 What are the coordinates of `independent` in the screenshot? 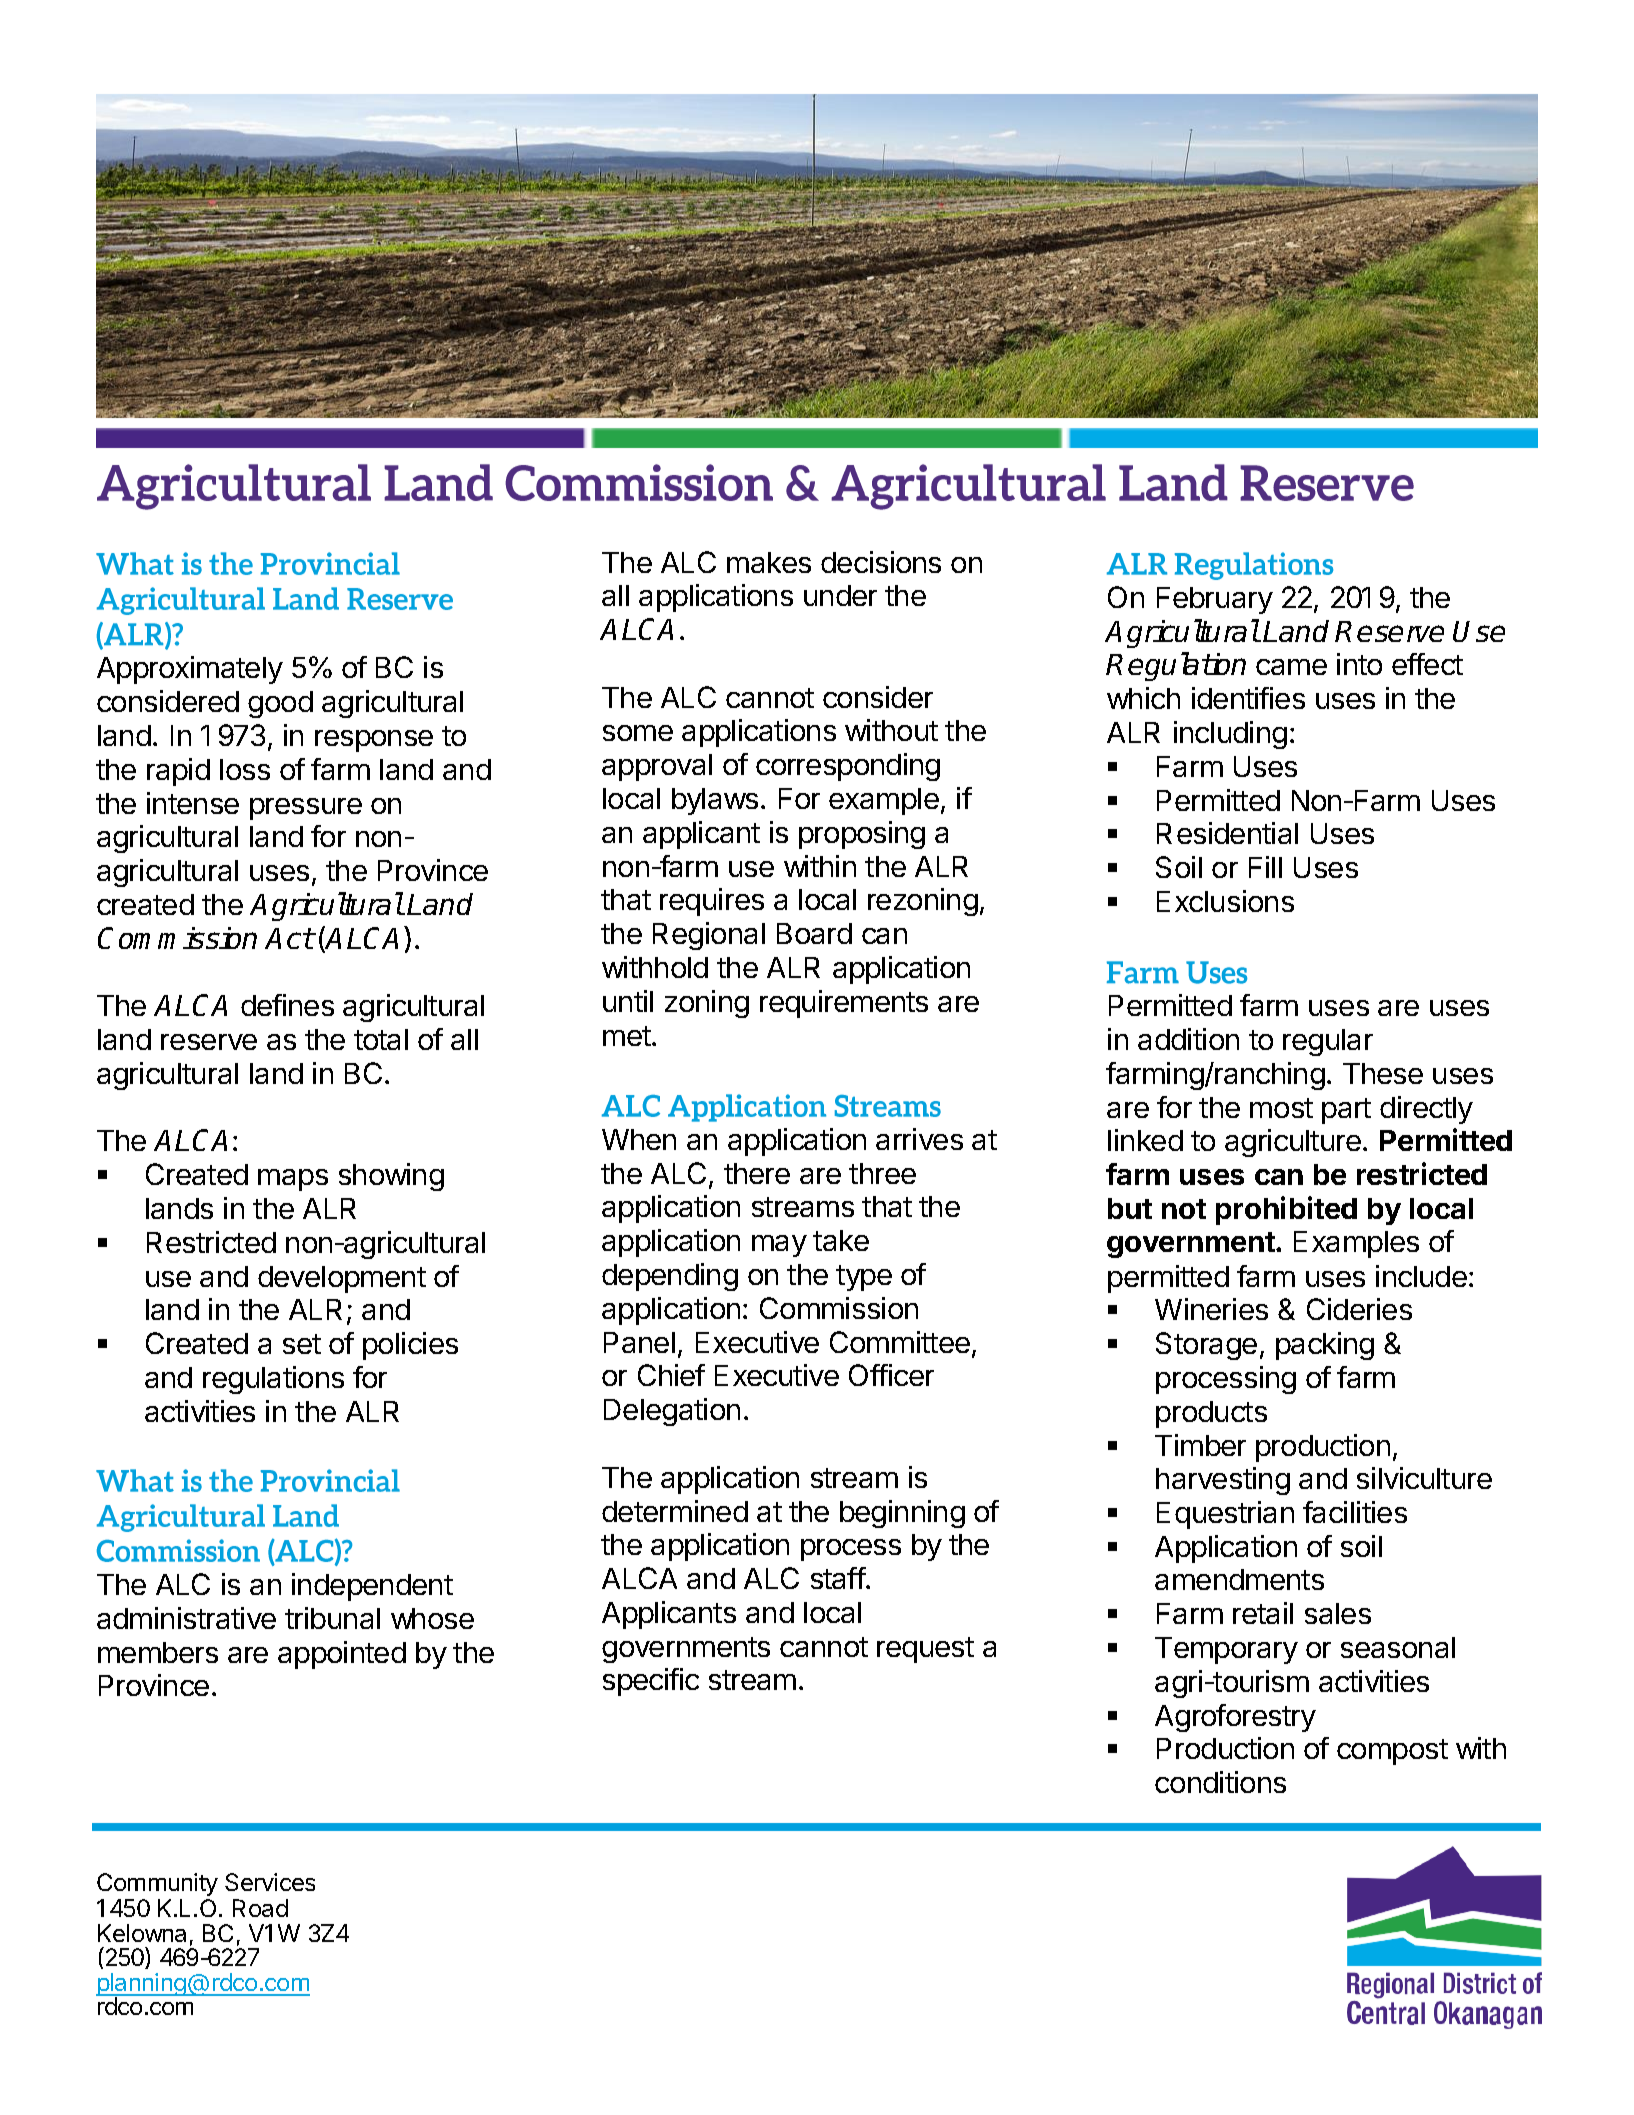 It's located at (372, 1587).
